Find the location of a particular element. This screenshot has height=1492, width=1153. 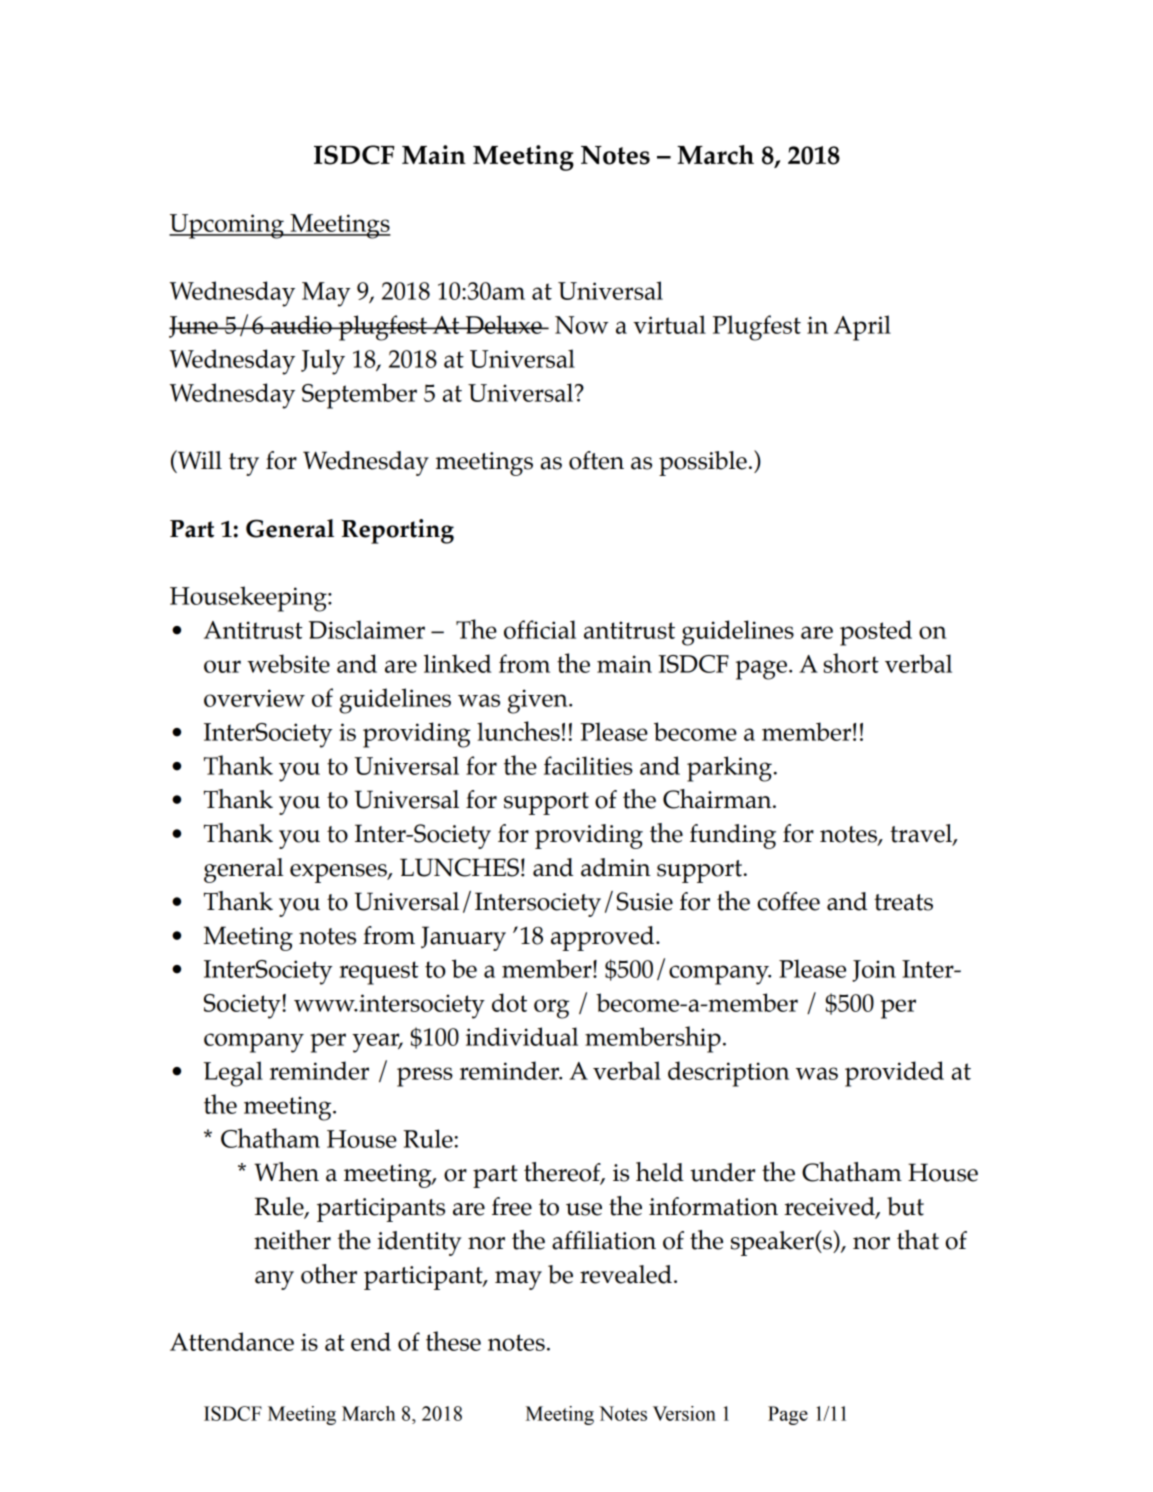

Now is located at coordinates (581, 325).
